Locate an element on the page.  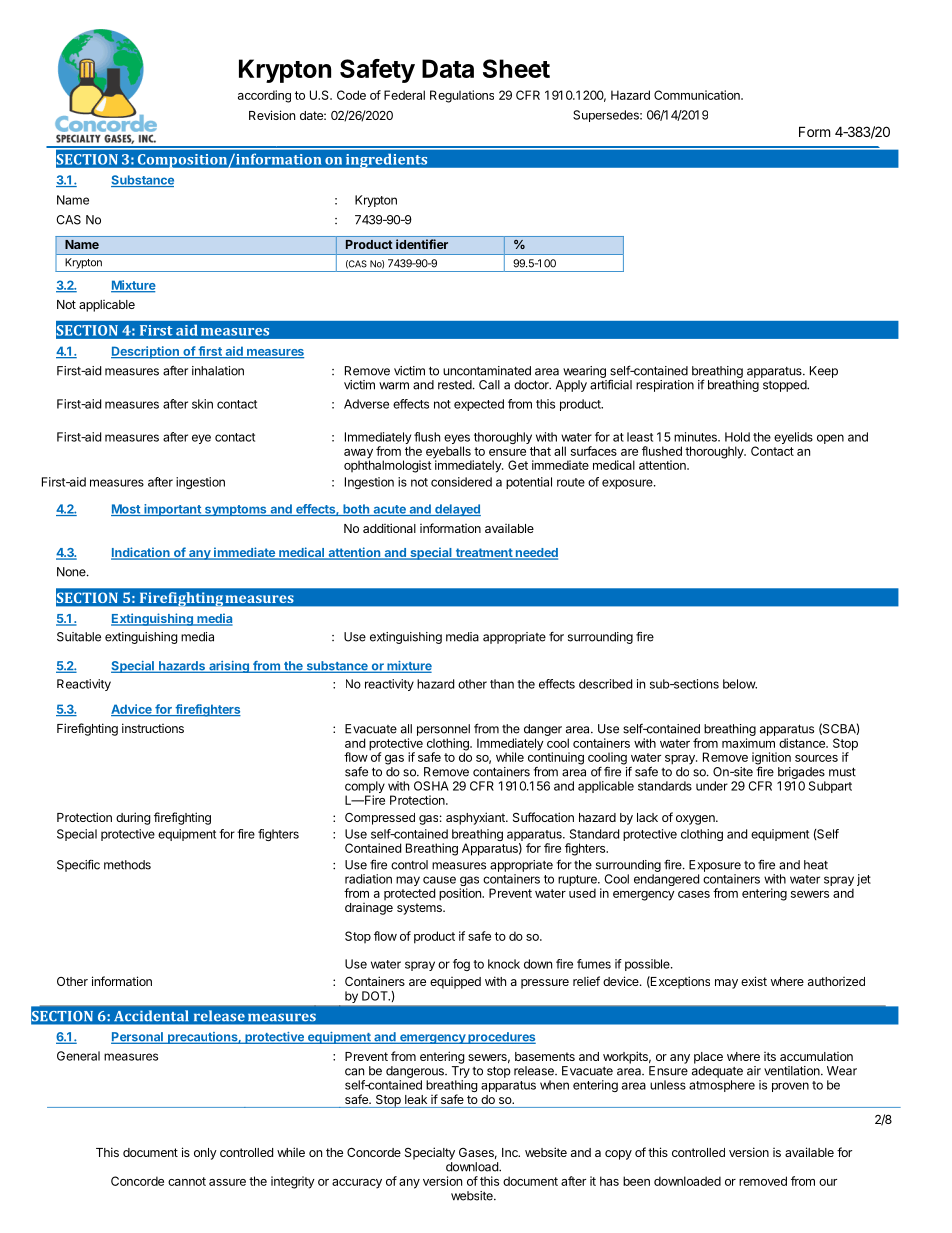
below is located at coordinates (740, 684).
